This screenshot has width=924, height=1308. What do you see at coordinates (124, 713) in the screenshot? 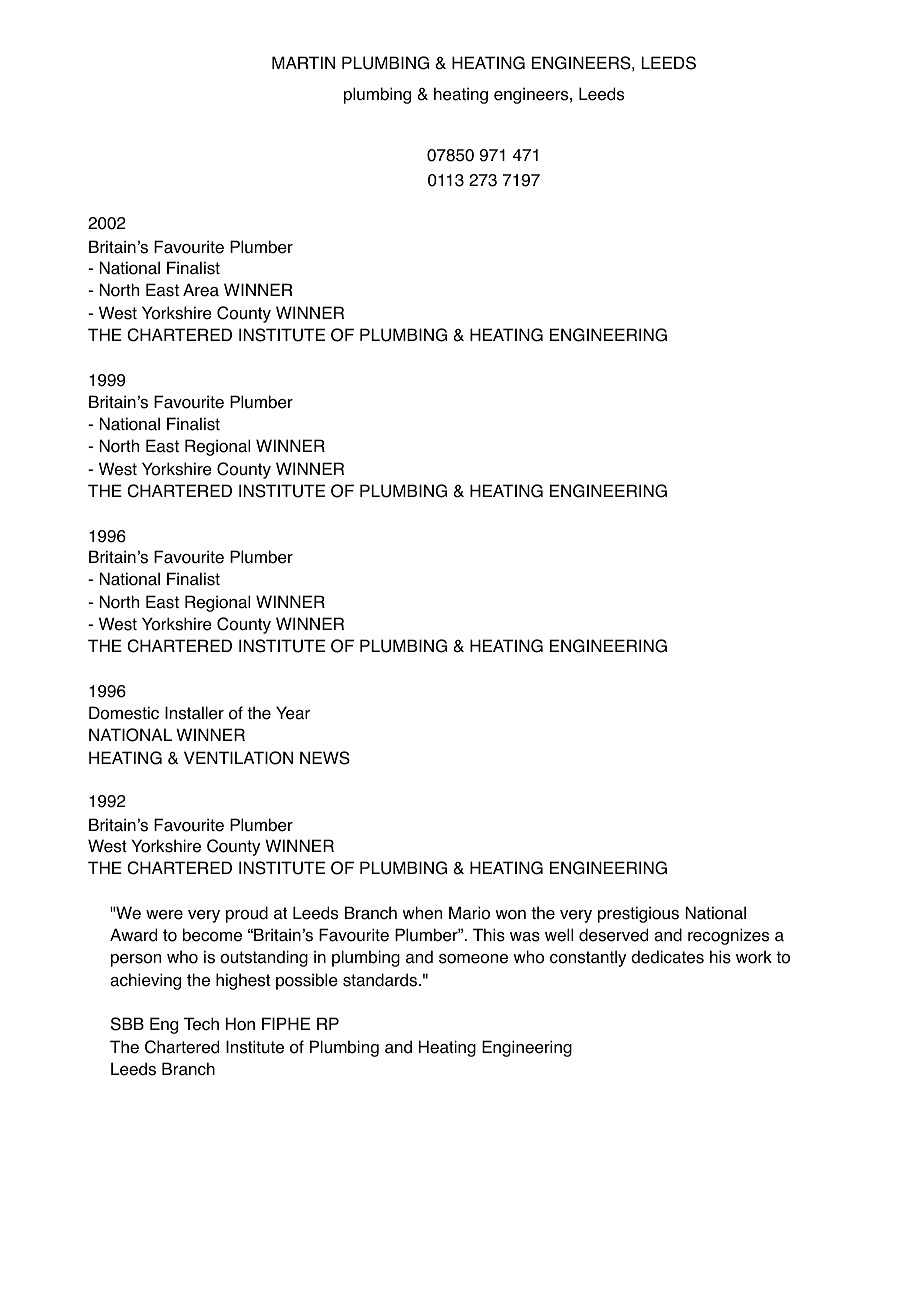
I see `Domestic` at bounding box center [124, 713].
